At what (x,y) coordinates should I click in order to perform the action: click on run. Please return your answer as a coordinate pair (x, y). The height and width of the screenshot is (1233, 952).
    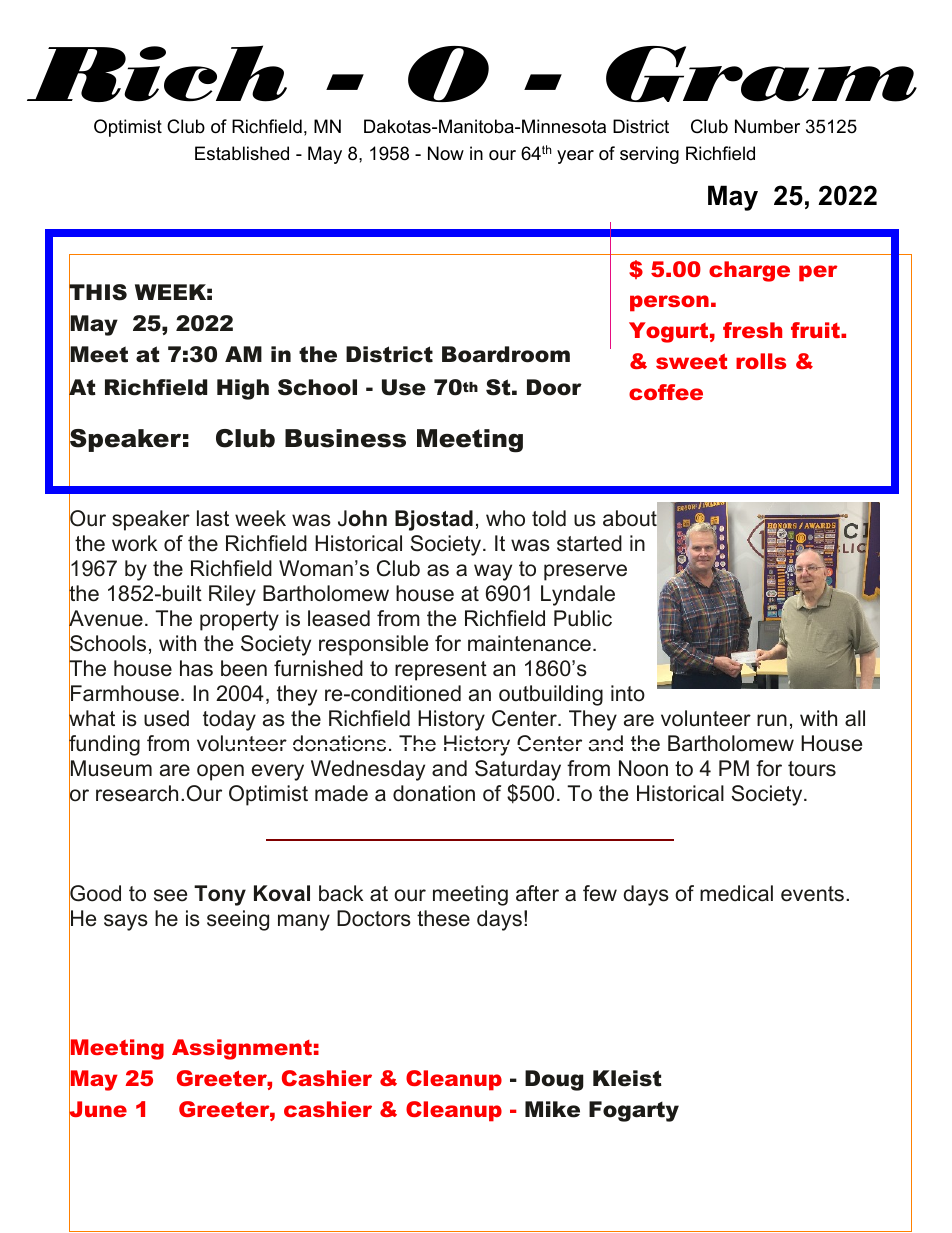
    Looking at the image, I should click on (772, 720).
